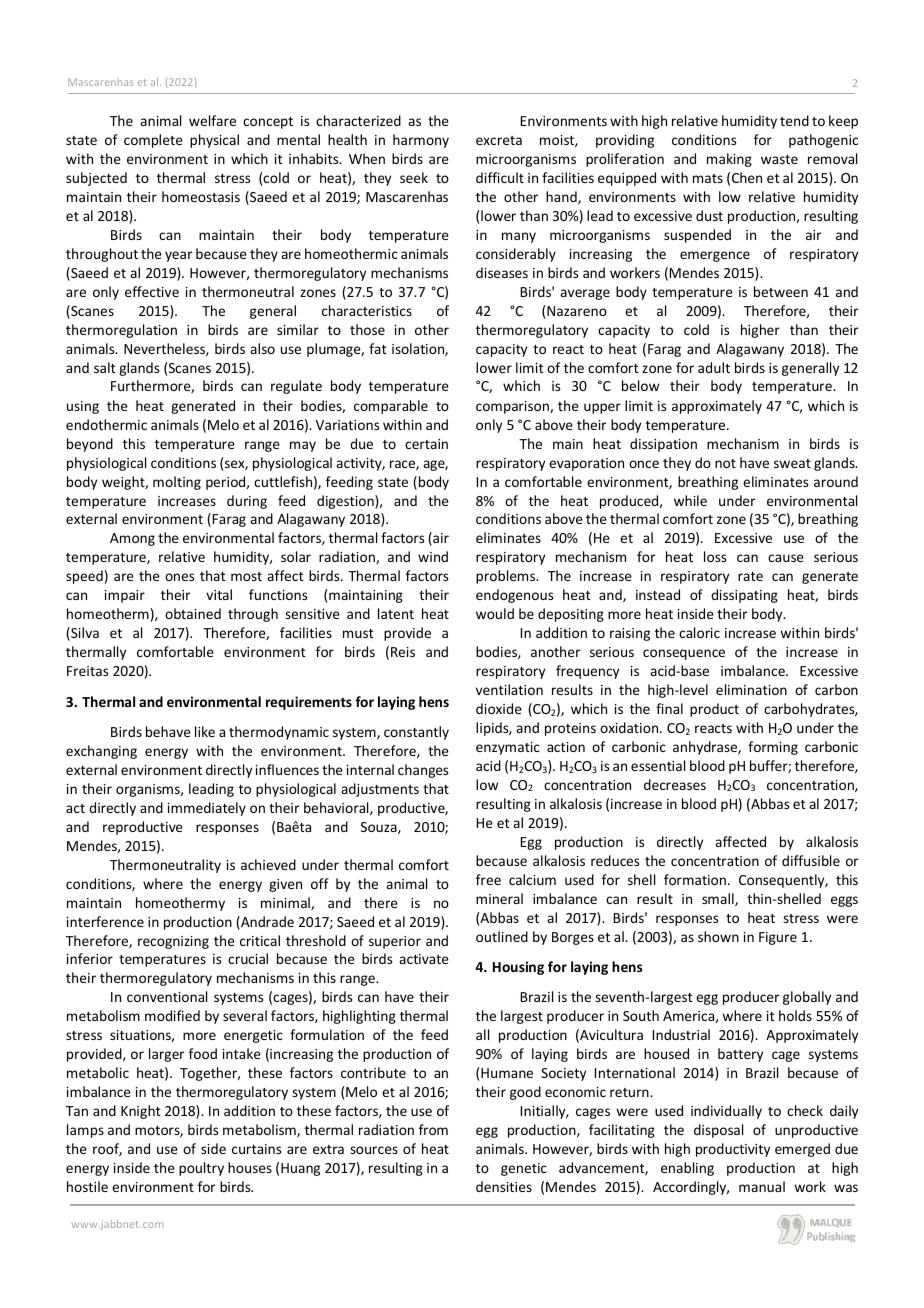 The width and height of the screenshot is (924, 1308). What do you see at coordinates (378, 348) in the screenshot?
I see `fat` at bounding box center [378, 348].
